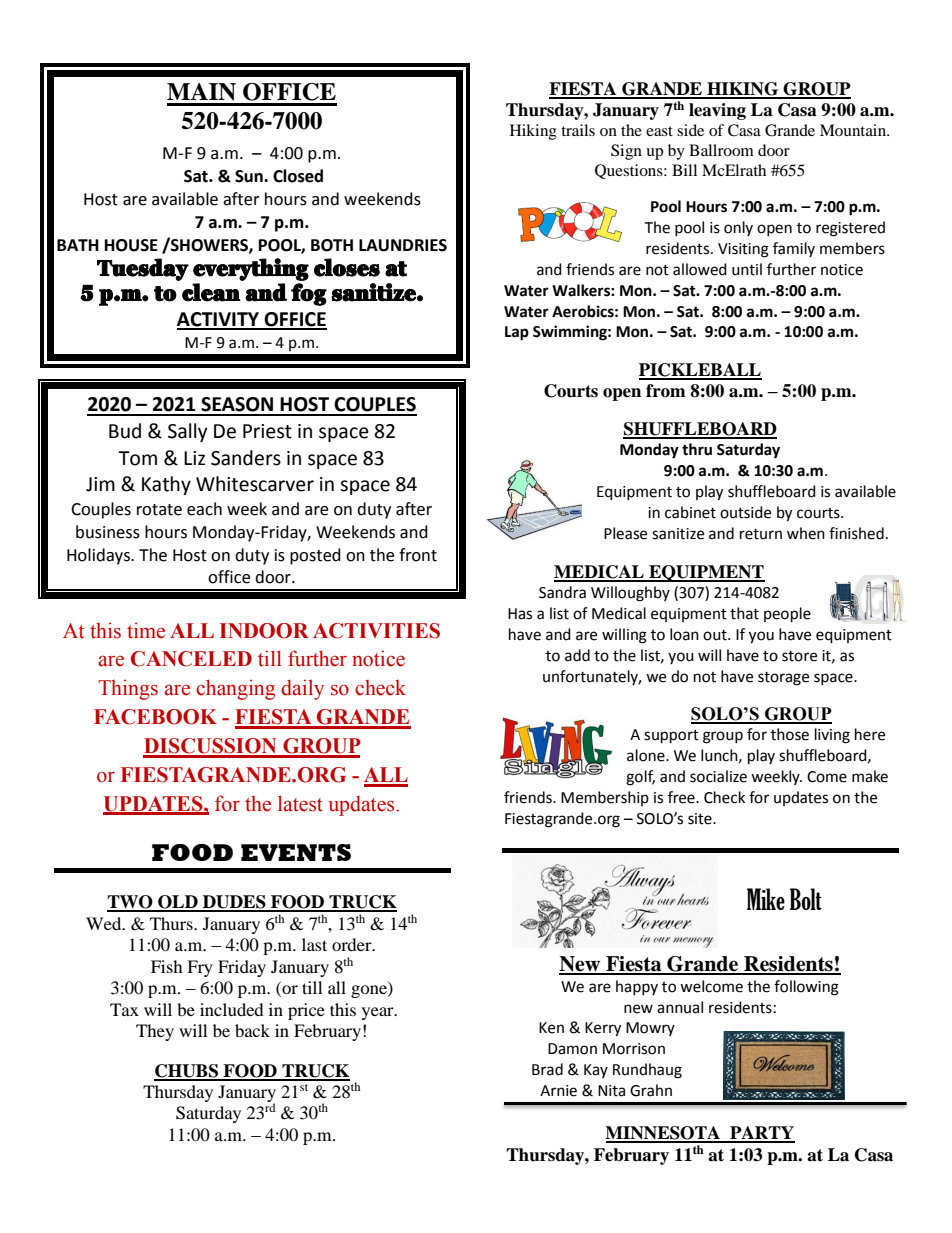 The height and width of the screenshot is (1233, 952). Describe the element at coordinates (155, 717) in the screenshot. I see `FACEBOOK` at that location.
